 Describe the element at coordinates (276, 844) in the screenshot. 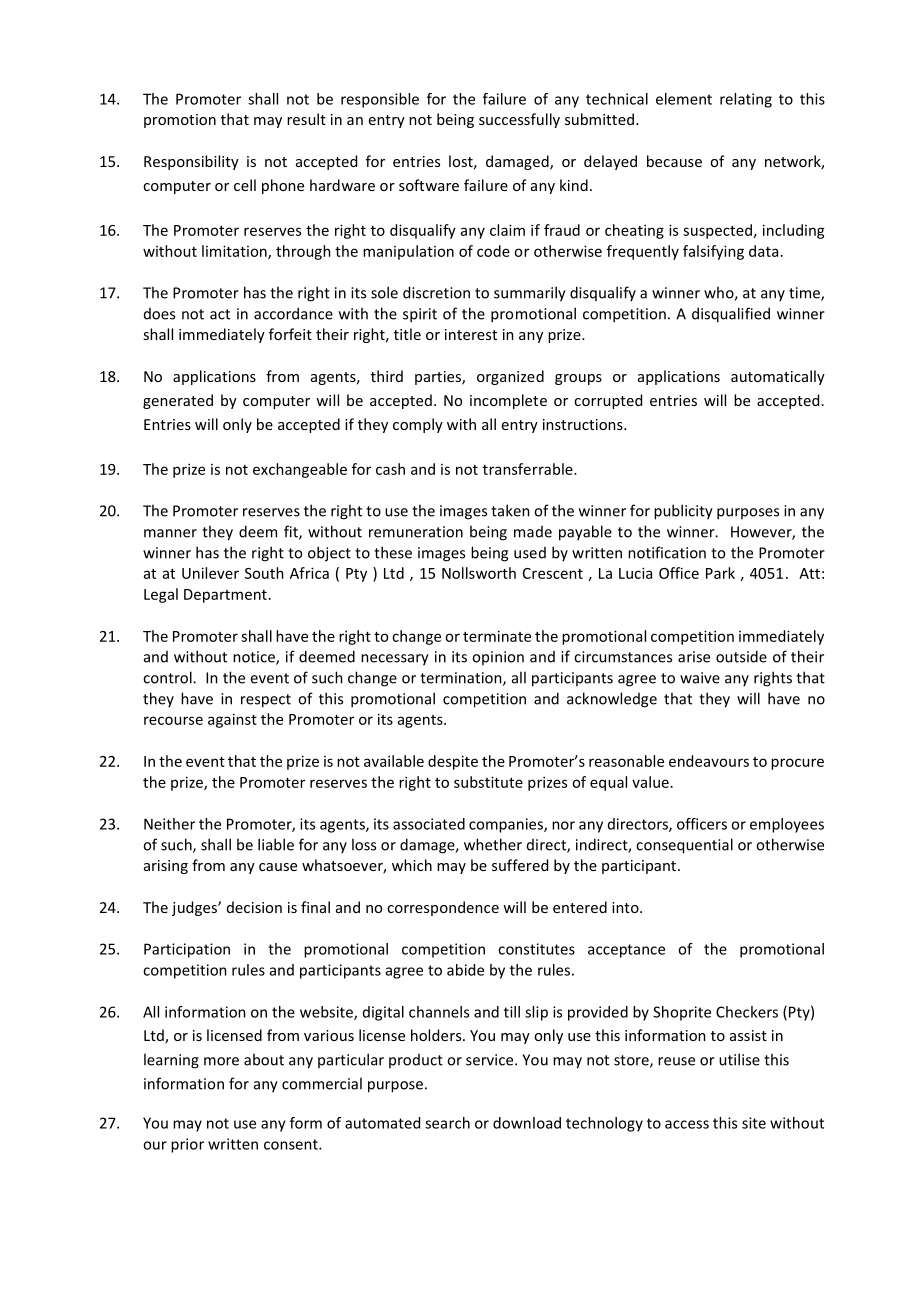

I see `liable` at that location.
